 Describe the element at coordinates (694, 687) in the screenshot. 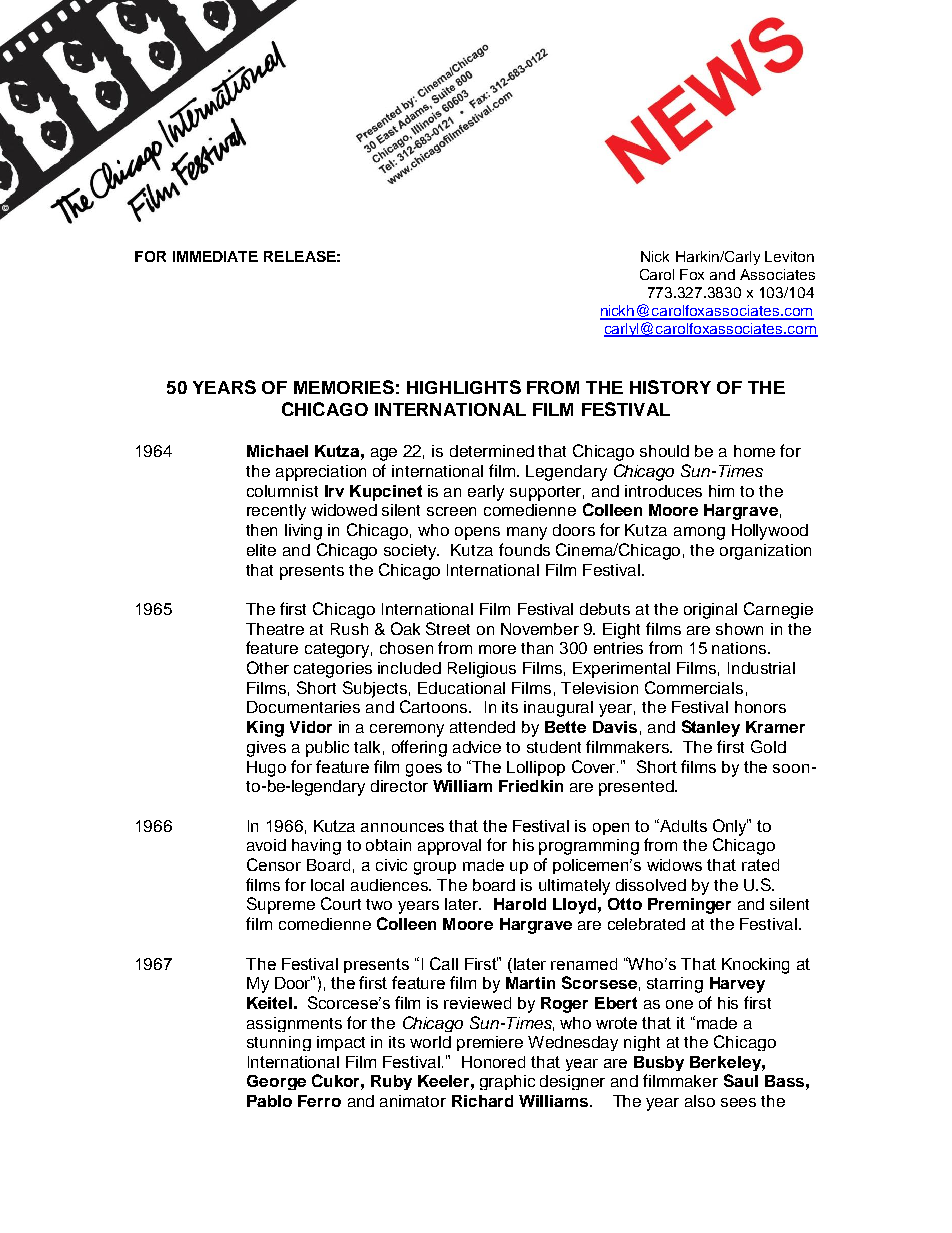

I see `Commercials` at that location.
